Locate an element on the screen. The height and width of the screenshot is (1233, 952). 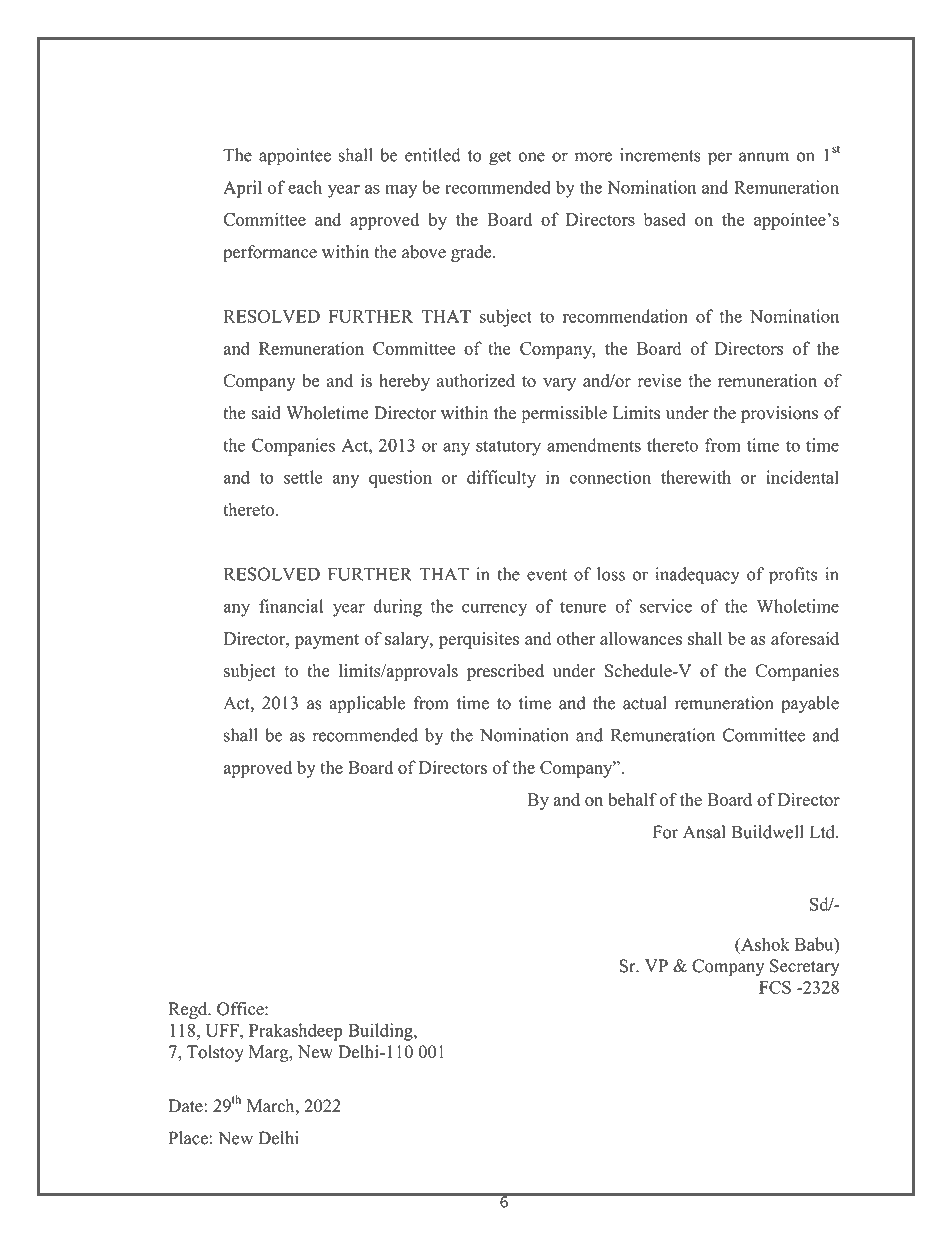
FCS is located at coordinates (775, 987).
